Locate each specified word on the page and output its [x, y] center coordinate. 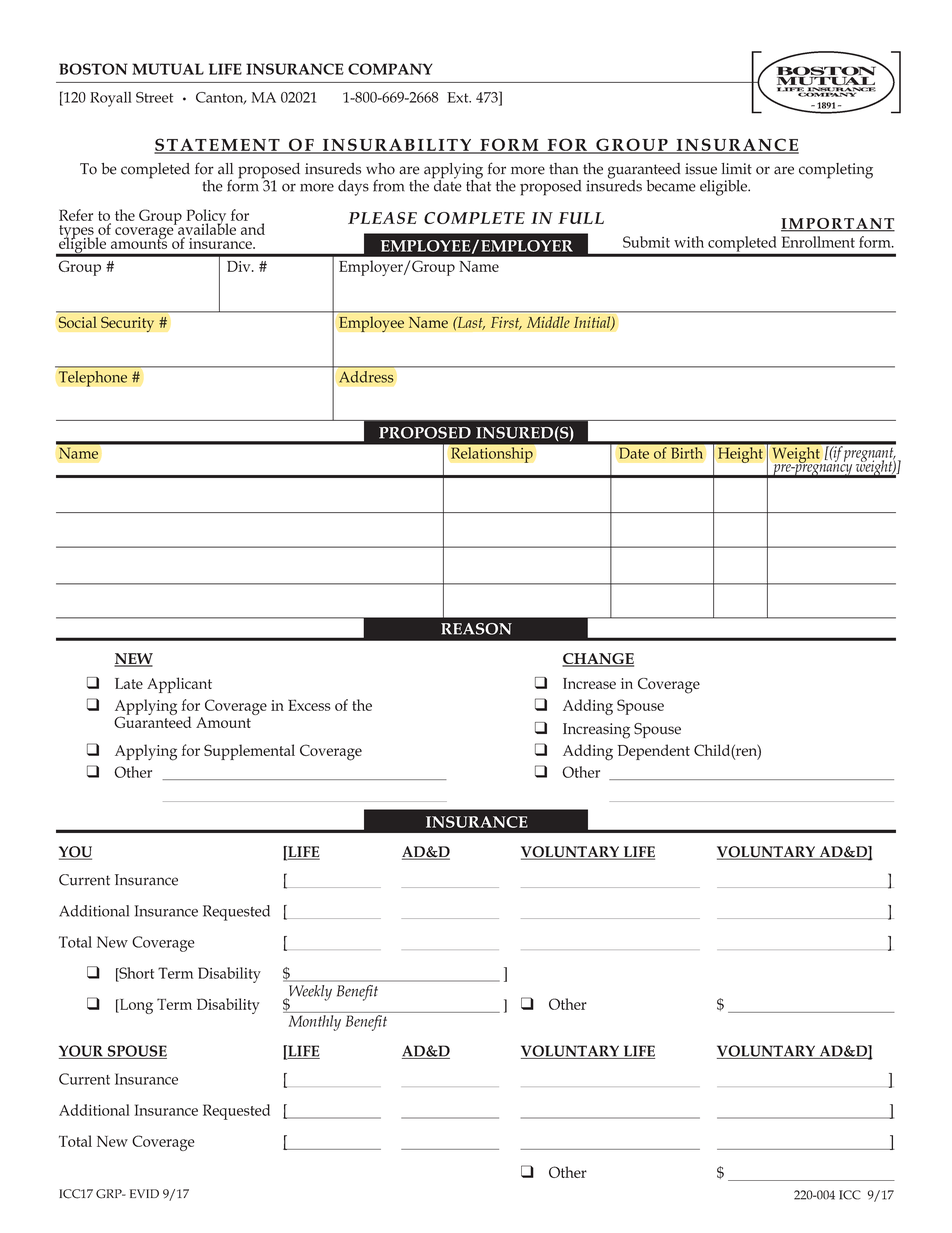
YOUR [82, 1052]
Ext [459, 97]
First [506, 323]
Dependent [653, 752]
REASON [476, 629]
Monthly [315, 1023]
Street [154, 97]
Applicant [179, 685]
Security [127, 324]
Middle [548, 322]
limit [736, 169]
